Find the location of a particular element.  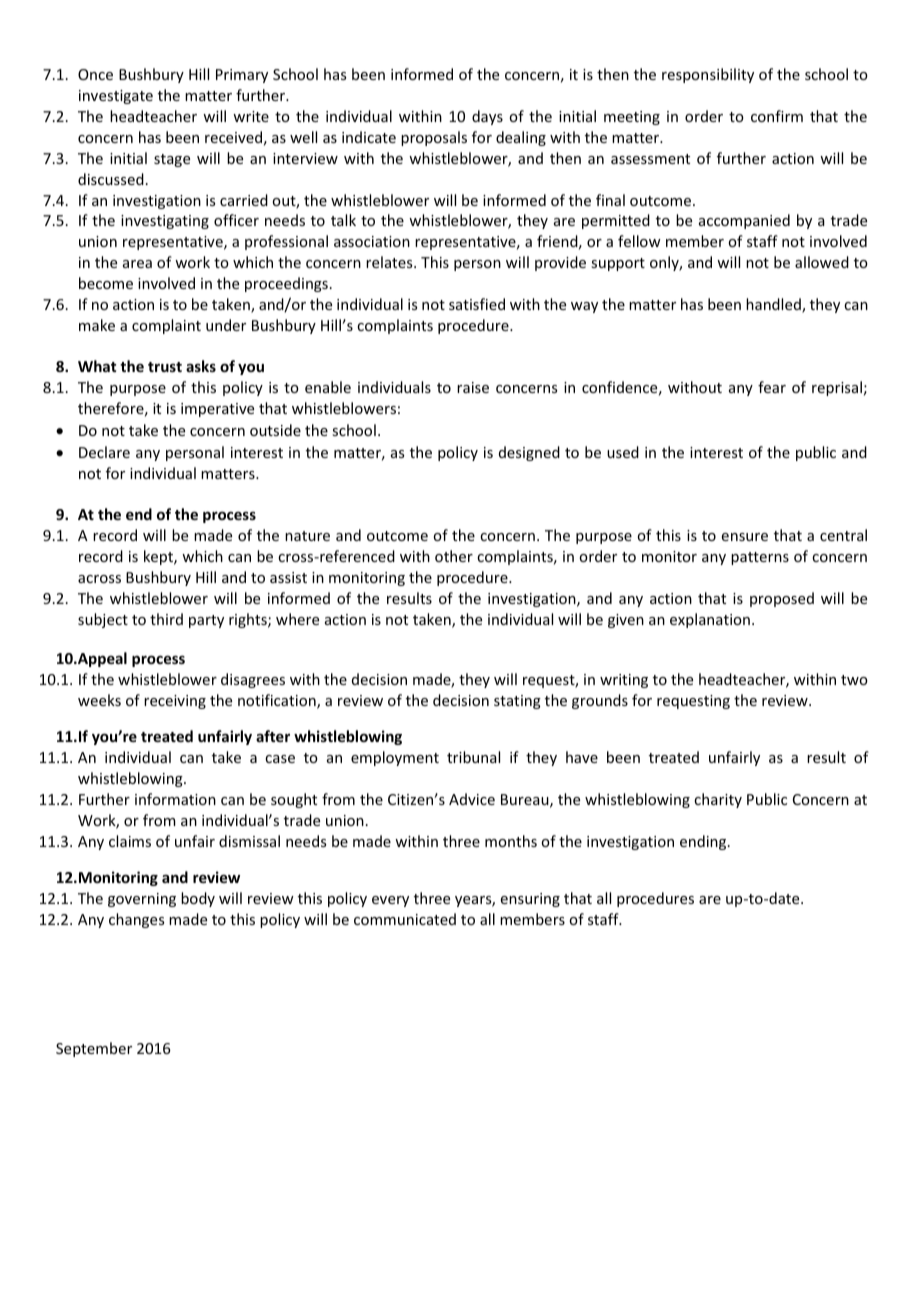

patterns is located at coordinates (760, 558).
